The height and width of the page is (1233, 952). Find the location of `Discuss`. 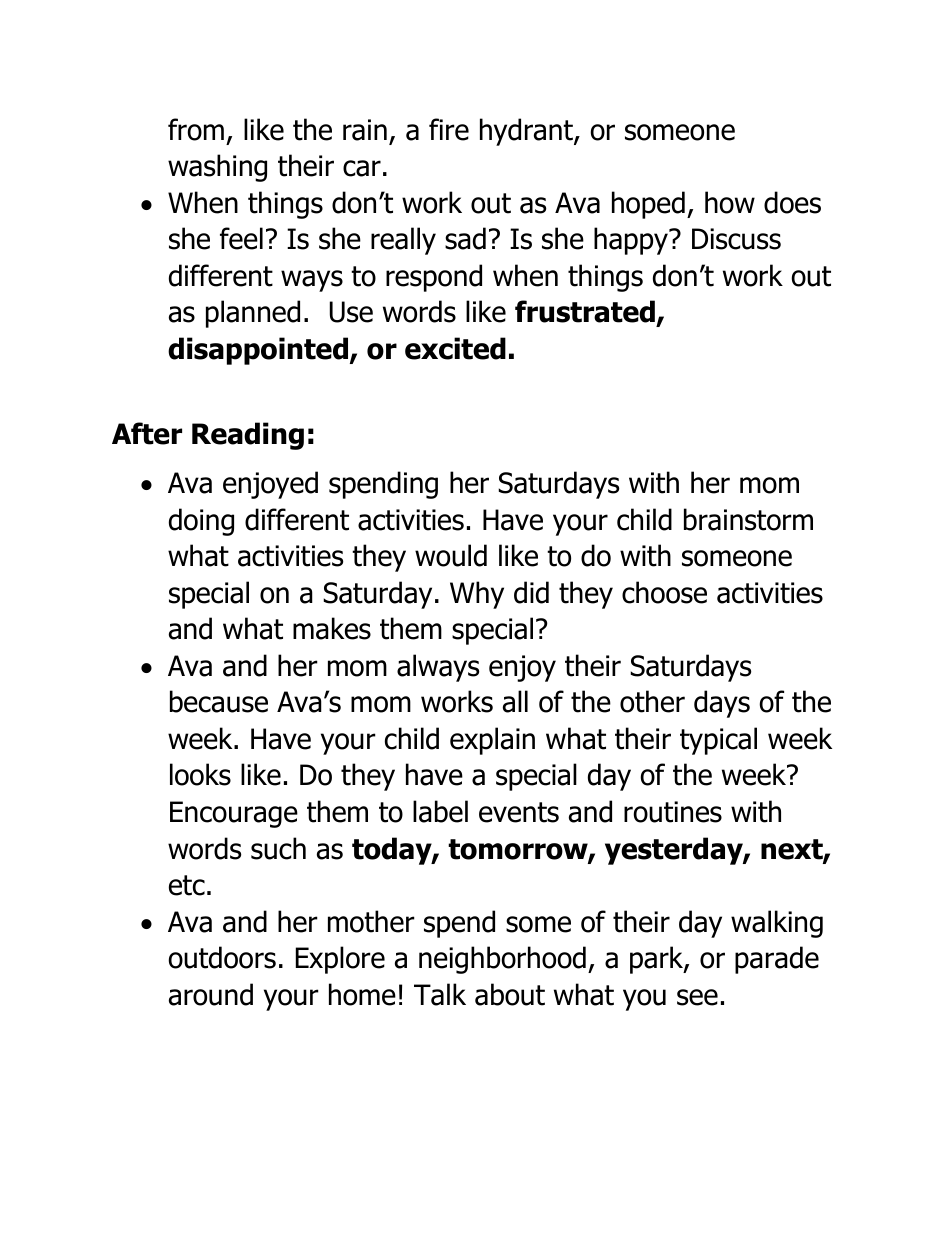

Discuss is located at coordinates (736, 239).
